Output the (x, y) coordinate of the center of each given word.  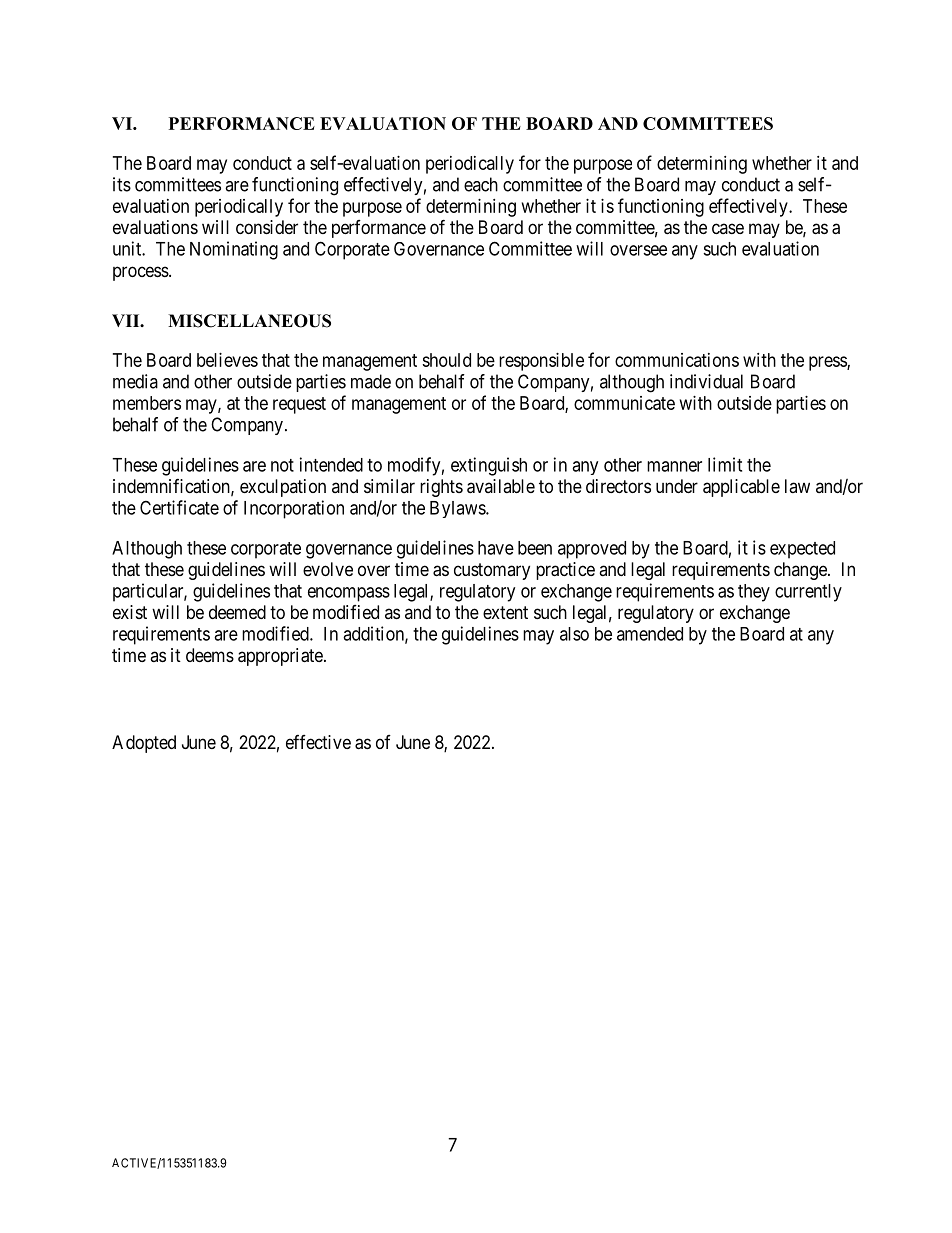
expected (802, 550)
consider (267, 227)
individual (706, 381)
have (496, 548)
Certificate (179, 507)
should (446, 360)
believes (227, 360)
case (728, 228)
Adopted (144, 744)
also (574, 634)
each (481, 184)
